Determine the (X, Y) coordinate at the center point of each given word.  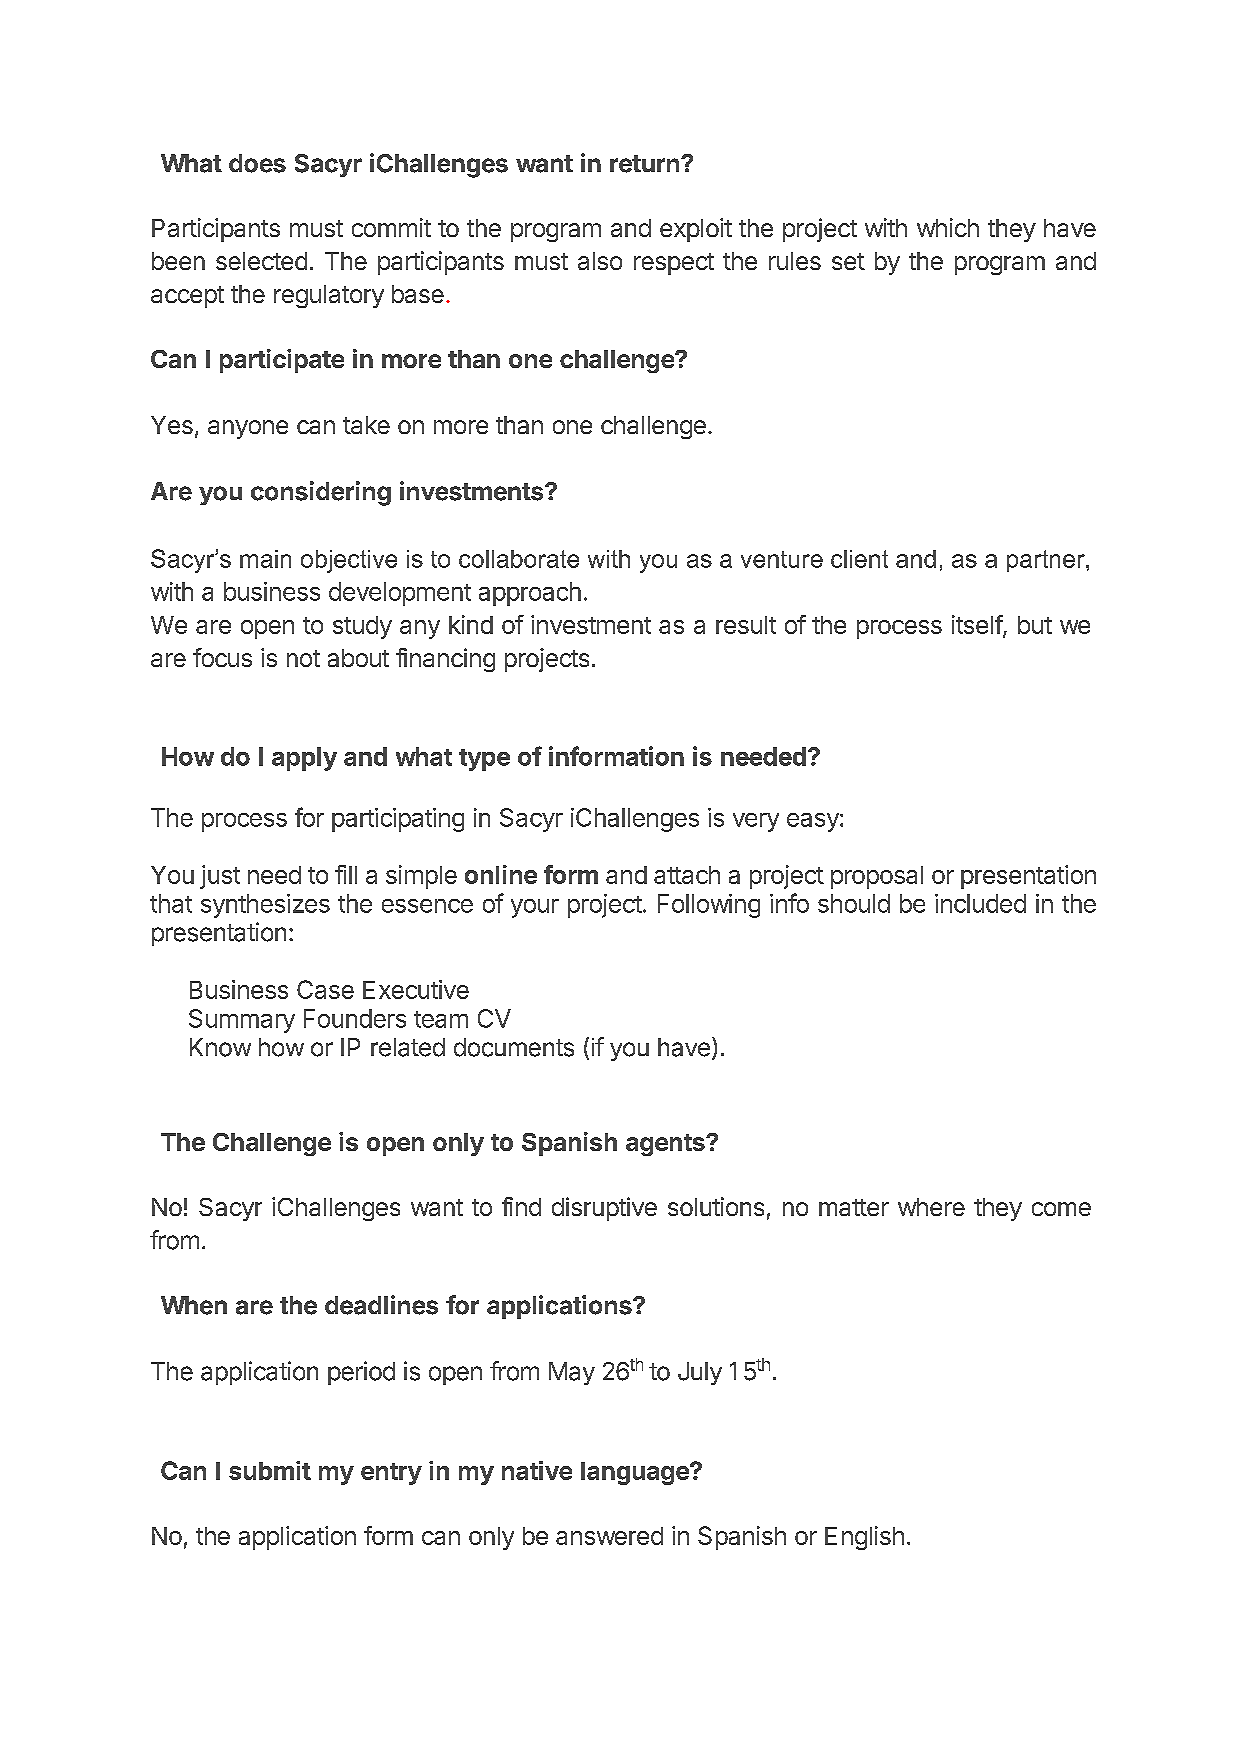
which (948, 227)
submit (270, 1470)
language (636, 1473)
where (931, 1207)
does (257, 163)
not (303, 658)
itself (978, 625)
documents (514, 1047)
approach (530, 594)
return (644, 164)
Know (220, 1047)
